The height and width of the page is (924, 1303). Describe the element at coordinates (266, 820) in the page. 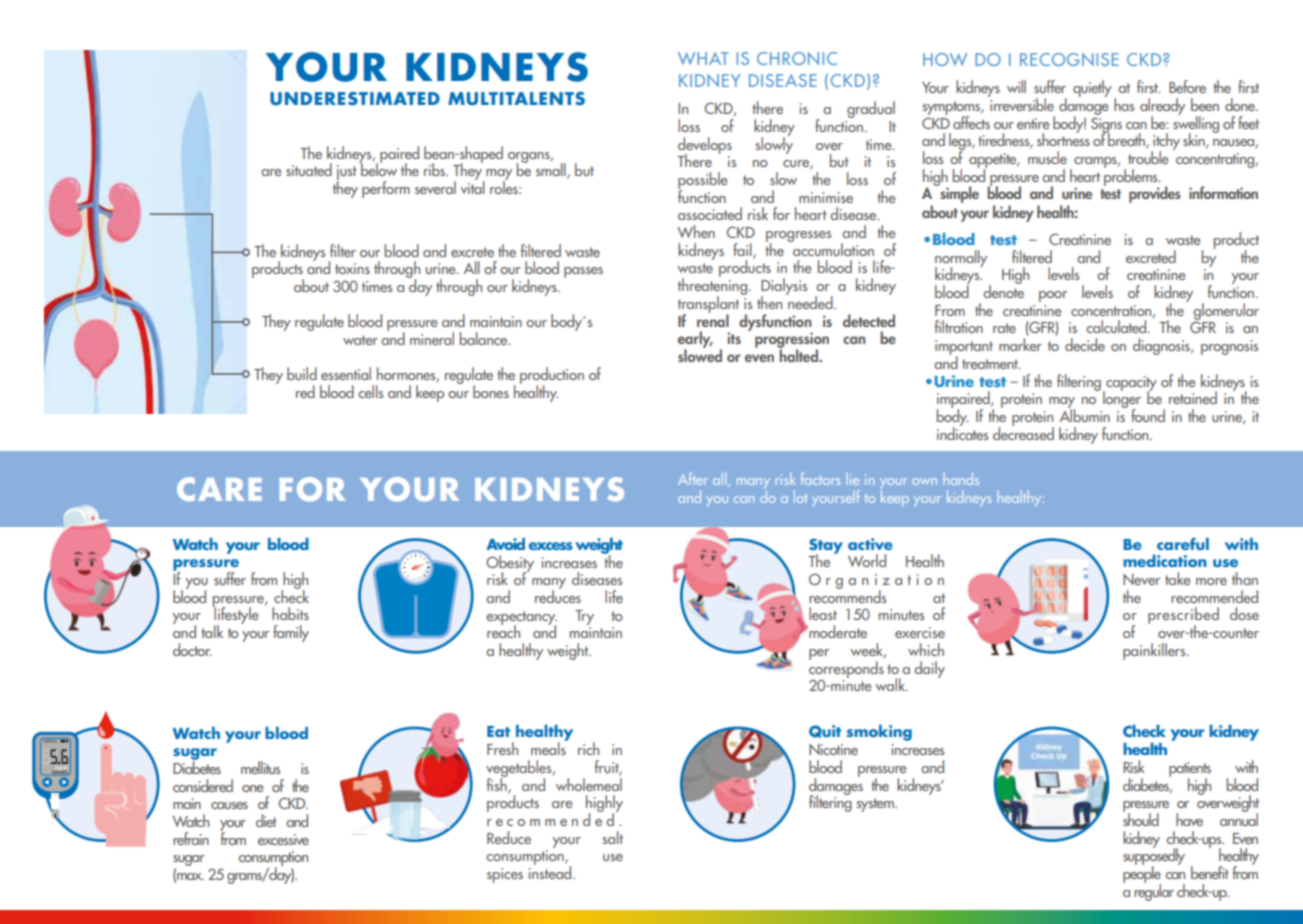

I see `diet` at that location.
